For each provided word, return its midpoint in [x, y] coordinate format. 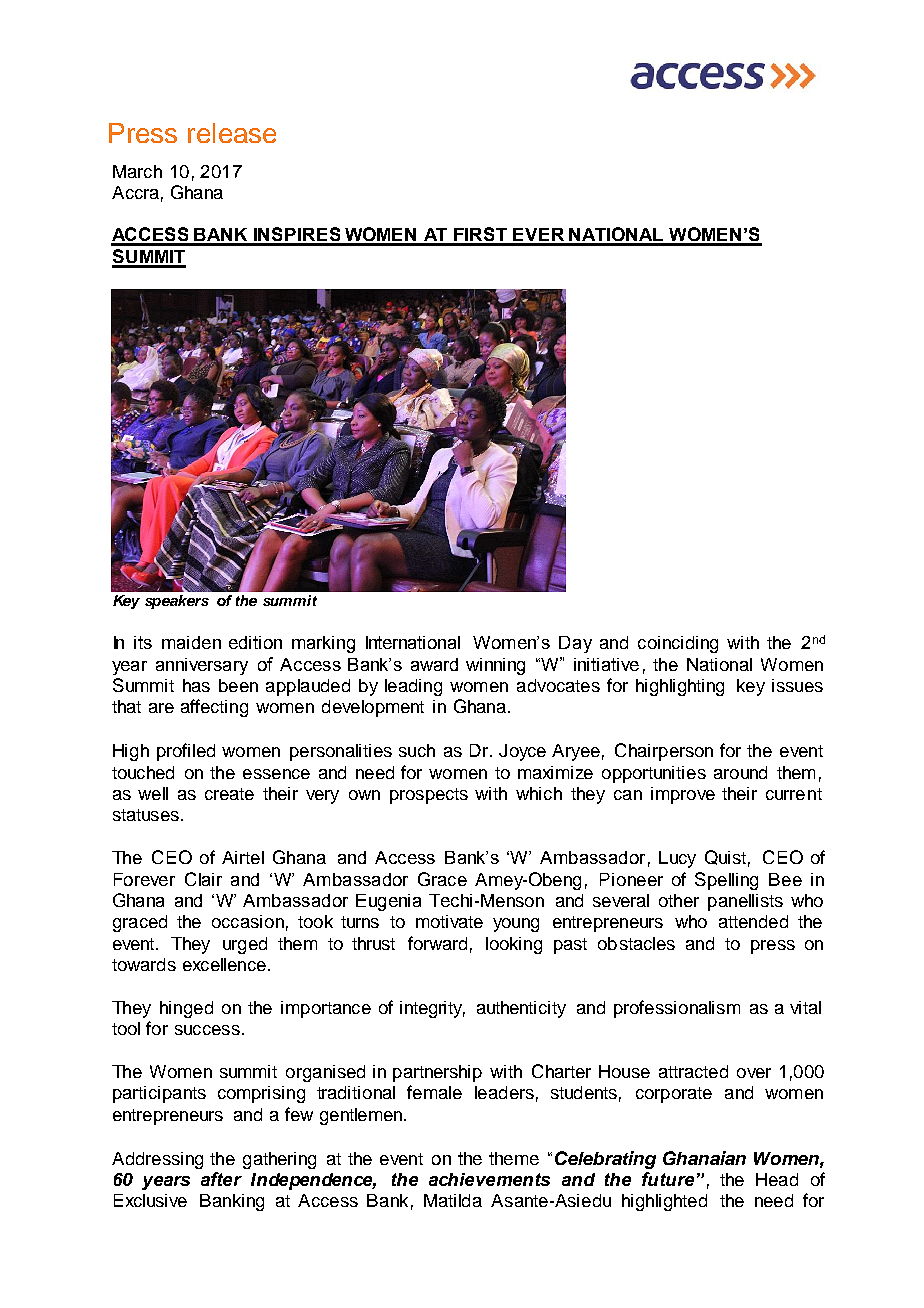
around [740, 772]
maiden [191, 642]
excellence [224, 964]
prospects [429, 796]
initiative [606, 664]
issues [797, 685]
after [221, 1179]
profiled [186, 752]
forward [437, 943]
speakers [177, 602]
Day [575, 644]
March [137, 171]
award [434, 664]
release [232, 133]
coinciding [678, 644]
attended [753, 921]
